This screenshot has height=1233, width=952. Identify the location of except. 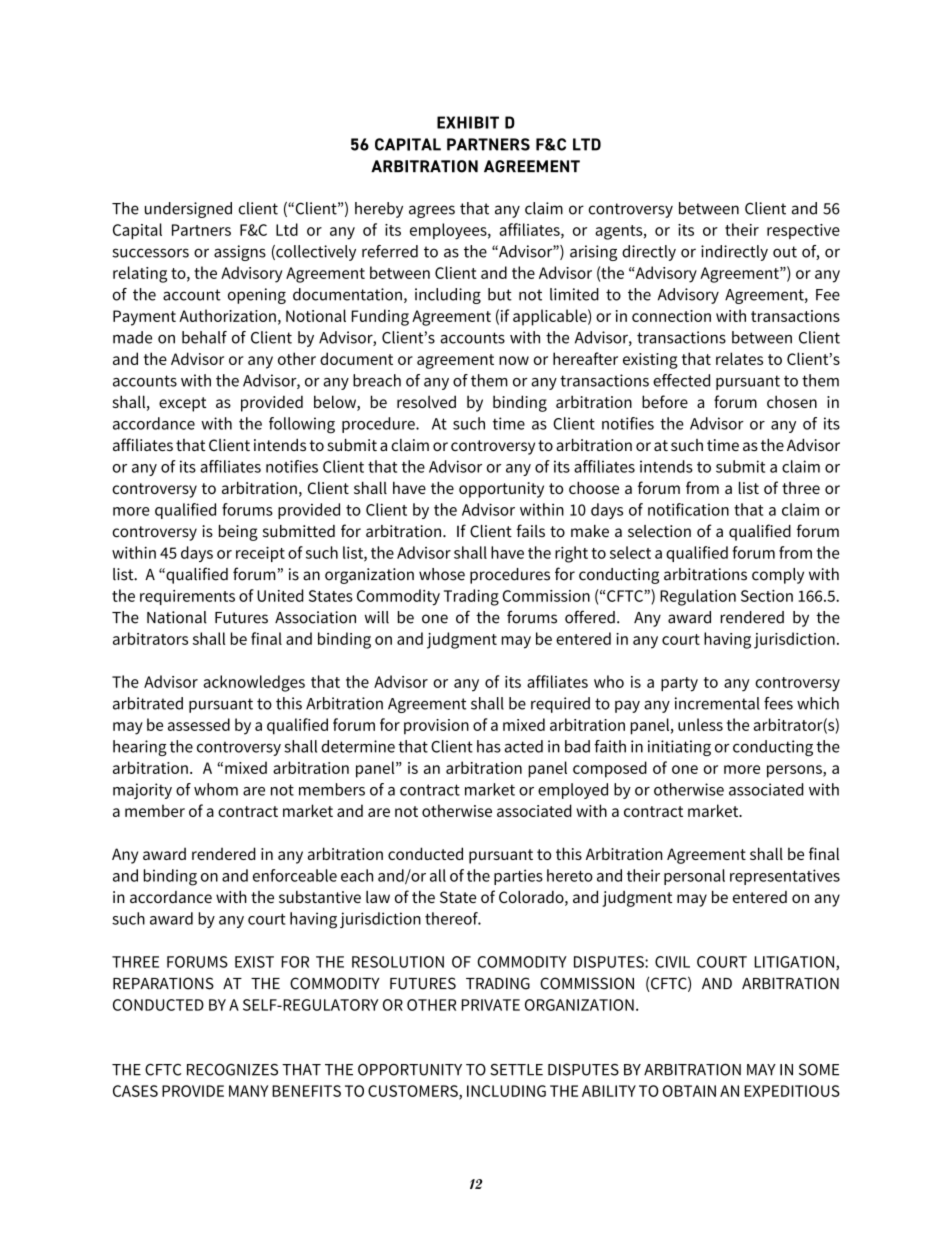
(183, 404).
